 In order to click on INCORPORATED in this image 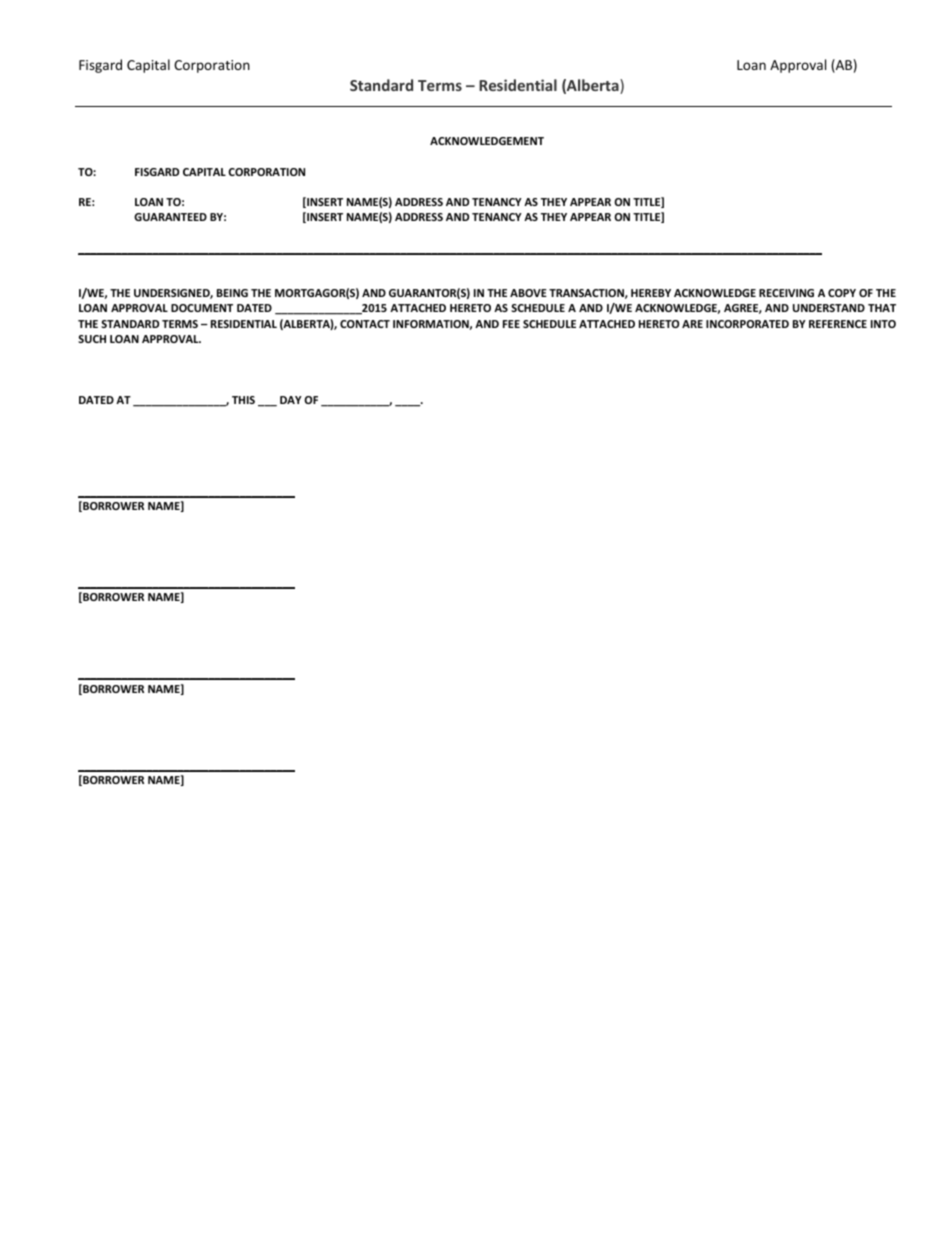, I will do `click(747, 324)`.
